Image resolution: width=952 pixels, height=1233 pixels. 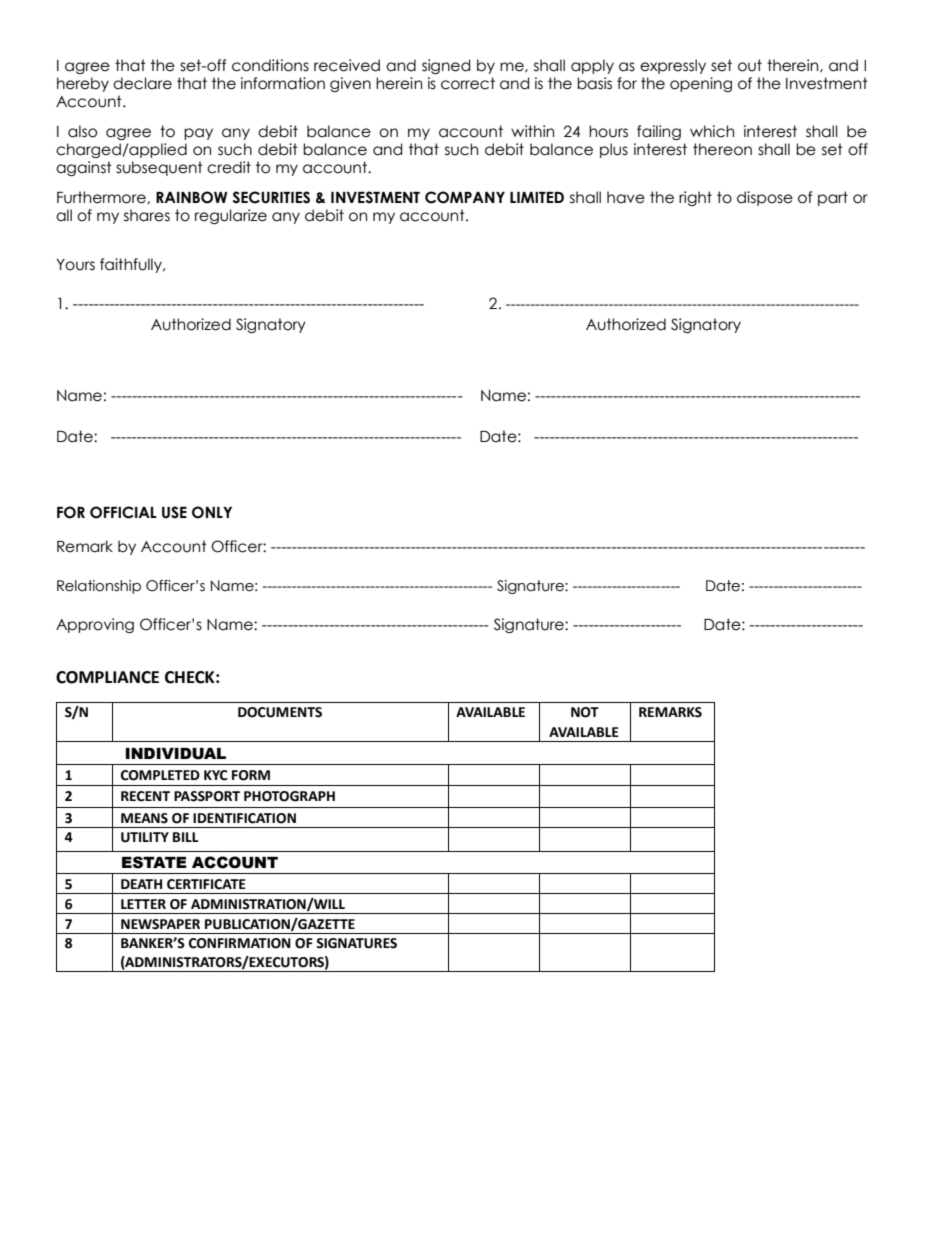 What do you see at coordinates (95, 625) in the screenshot?
I see `Approving` at bounding box center [95, 625].
